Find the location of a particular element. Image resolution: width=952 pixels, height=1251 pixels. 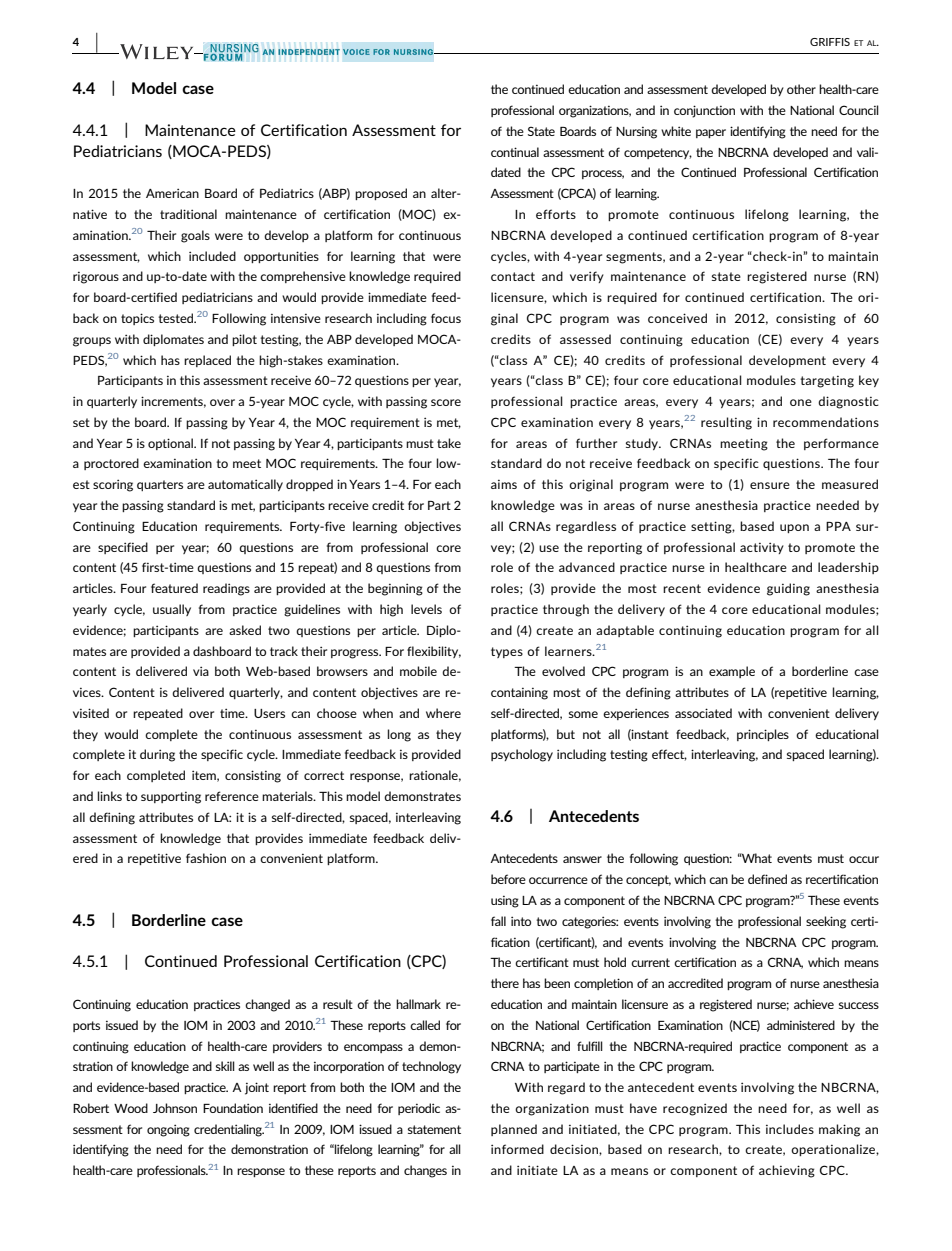

other is located at coordinates (801, 89).
